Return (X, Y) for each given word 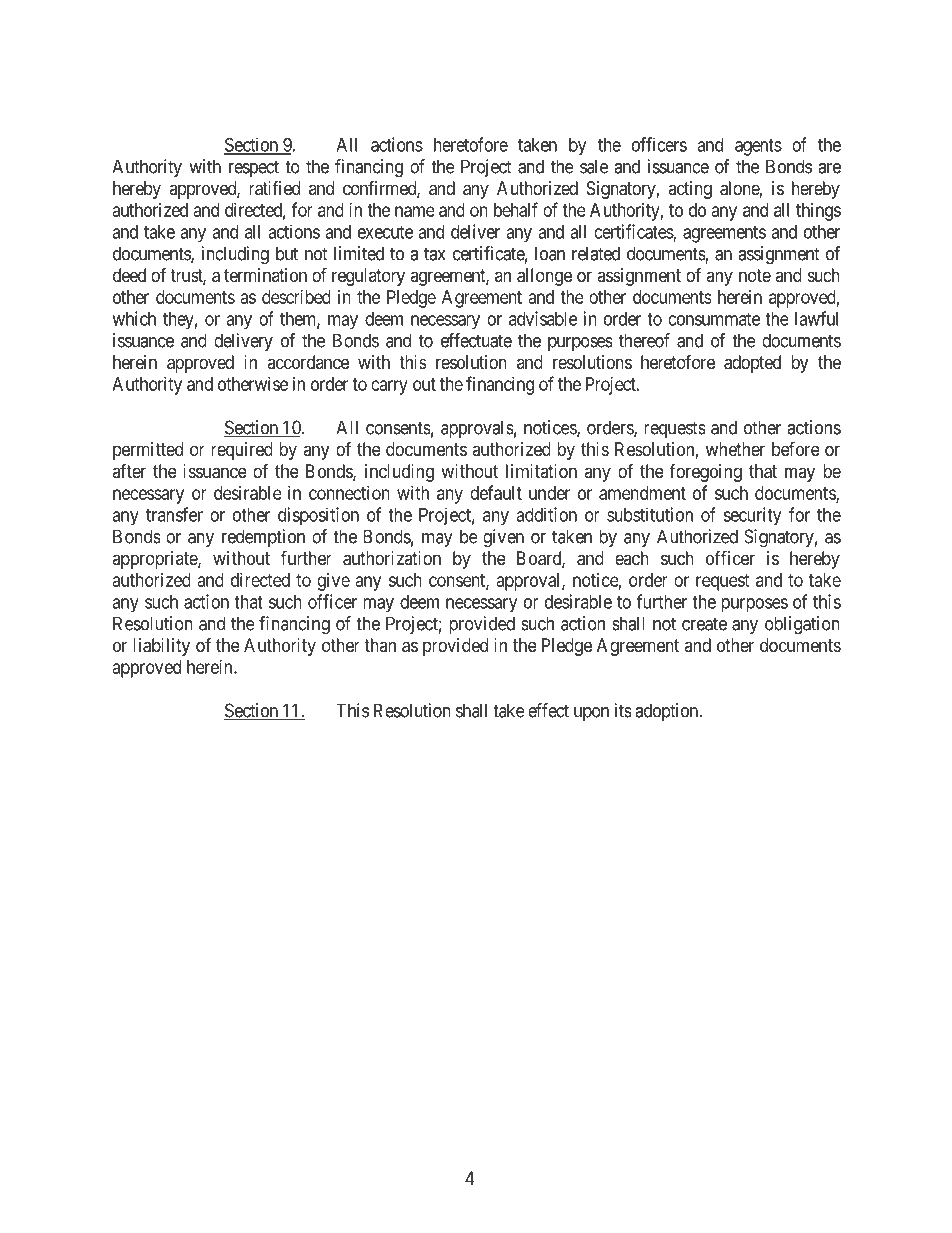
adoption (668, 712)
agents (758, 147)
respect (254, 168)
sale (594, 166)
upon (591, 714)
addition (546, 514)
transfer (174, 514)
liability (161, 647)
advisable (543, 318)
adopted (752, 364)
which (134, 318)
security (752, 516)
